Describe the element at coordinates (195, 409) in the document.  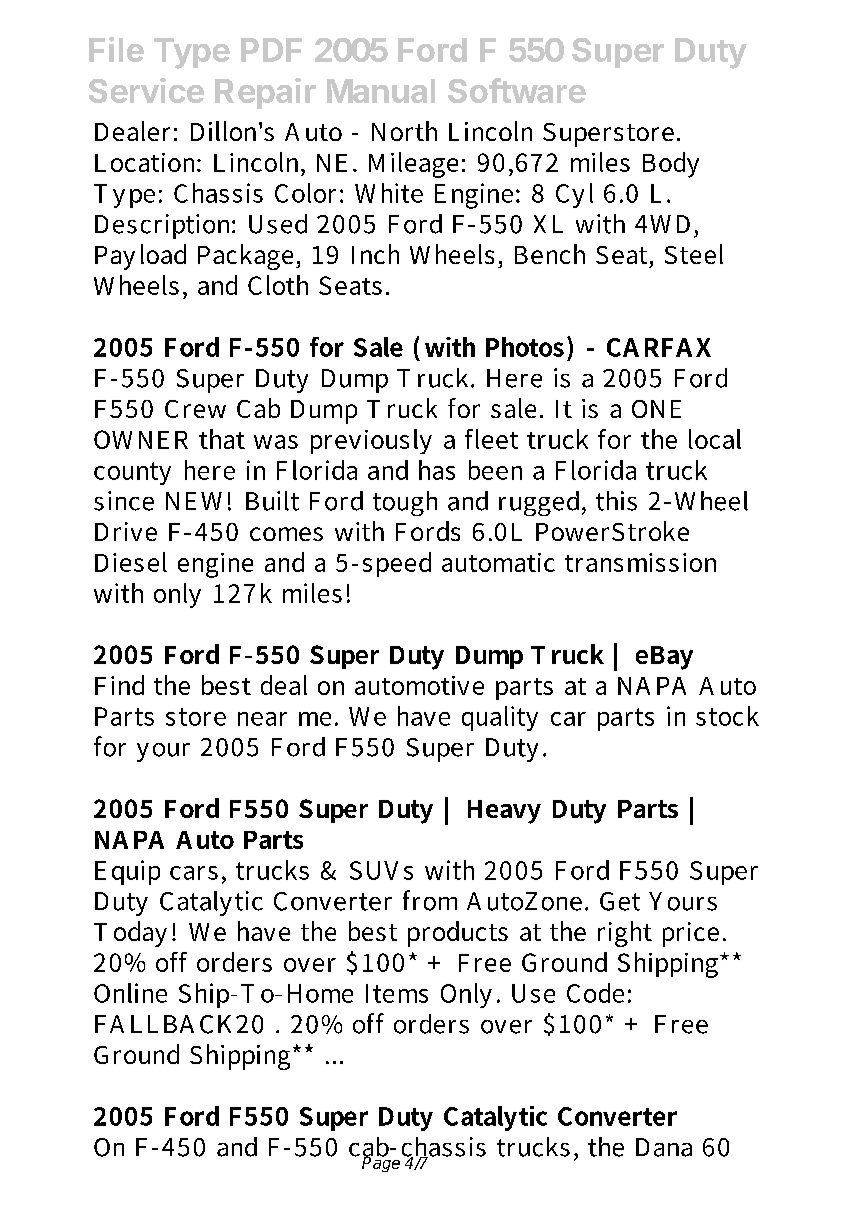
I see `Crew` at that location.
